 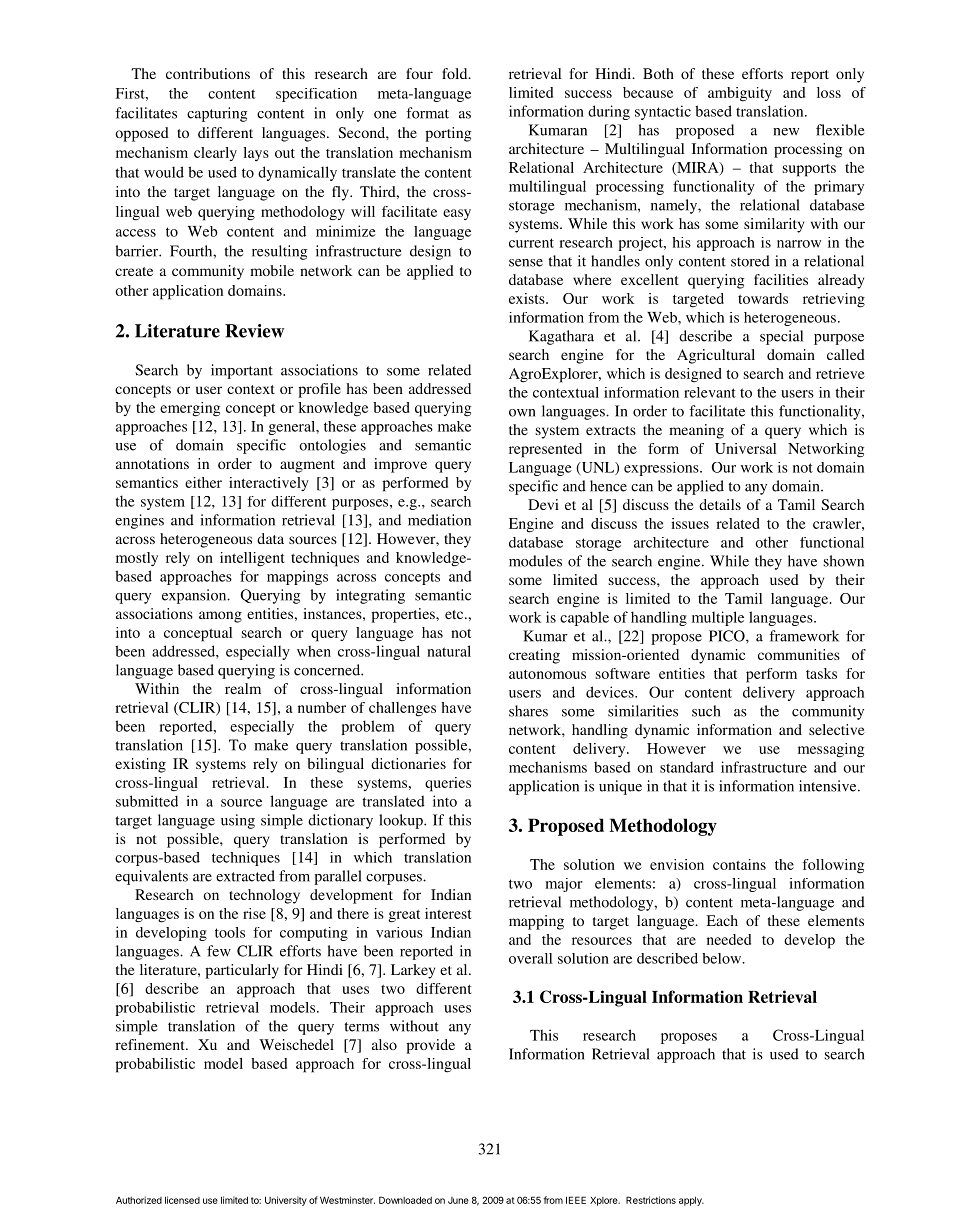 What do you see at coordinates (745, 448) in the screenshot?
I see `Universal` at bounding box center [745, 448].
